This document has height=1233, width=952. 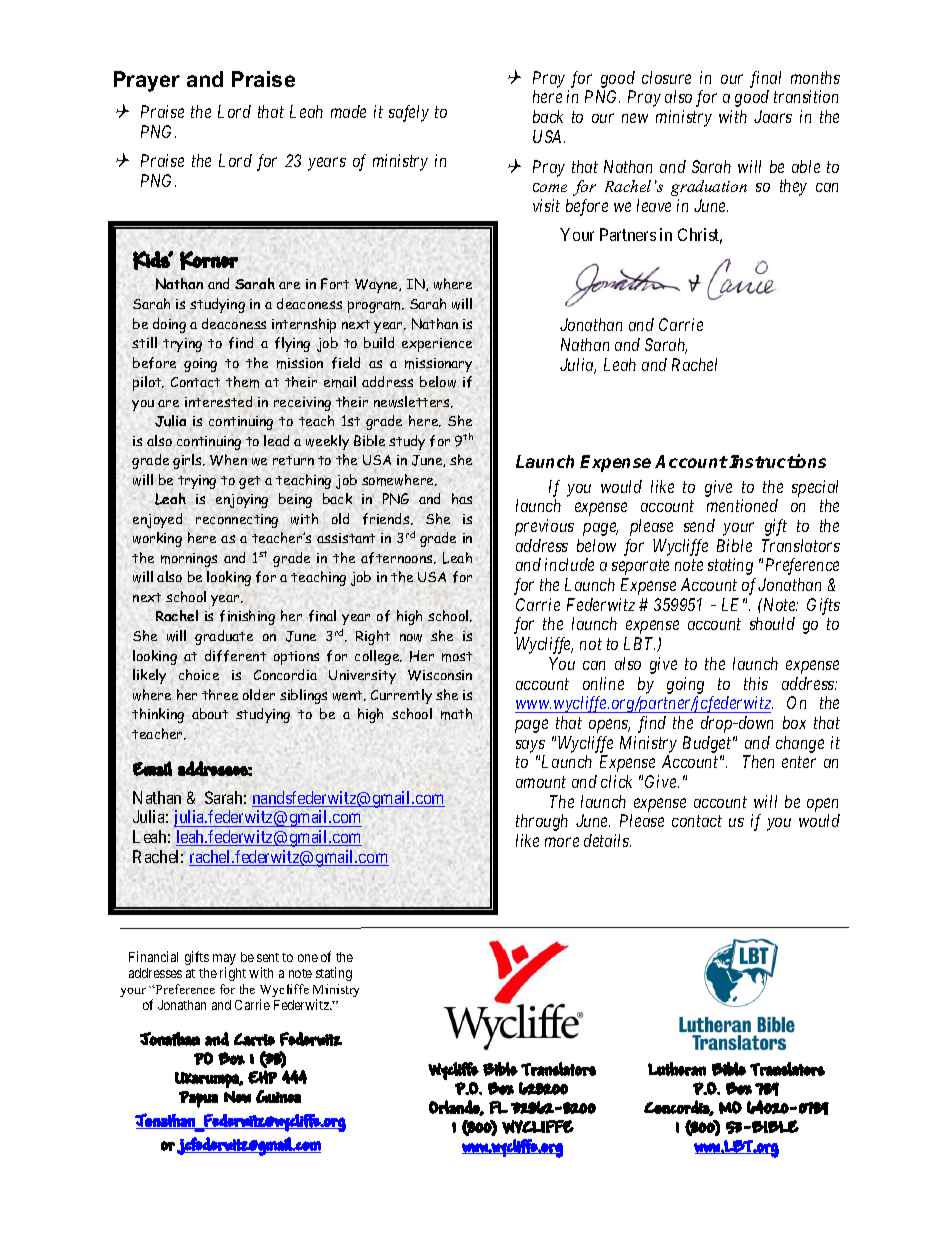 I want to click on details, so click(x=607, y=840).
